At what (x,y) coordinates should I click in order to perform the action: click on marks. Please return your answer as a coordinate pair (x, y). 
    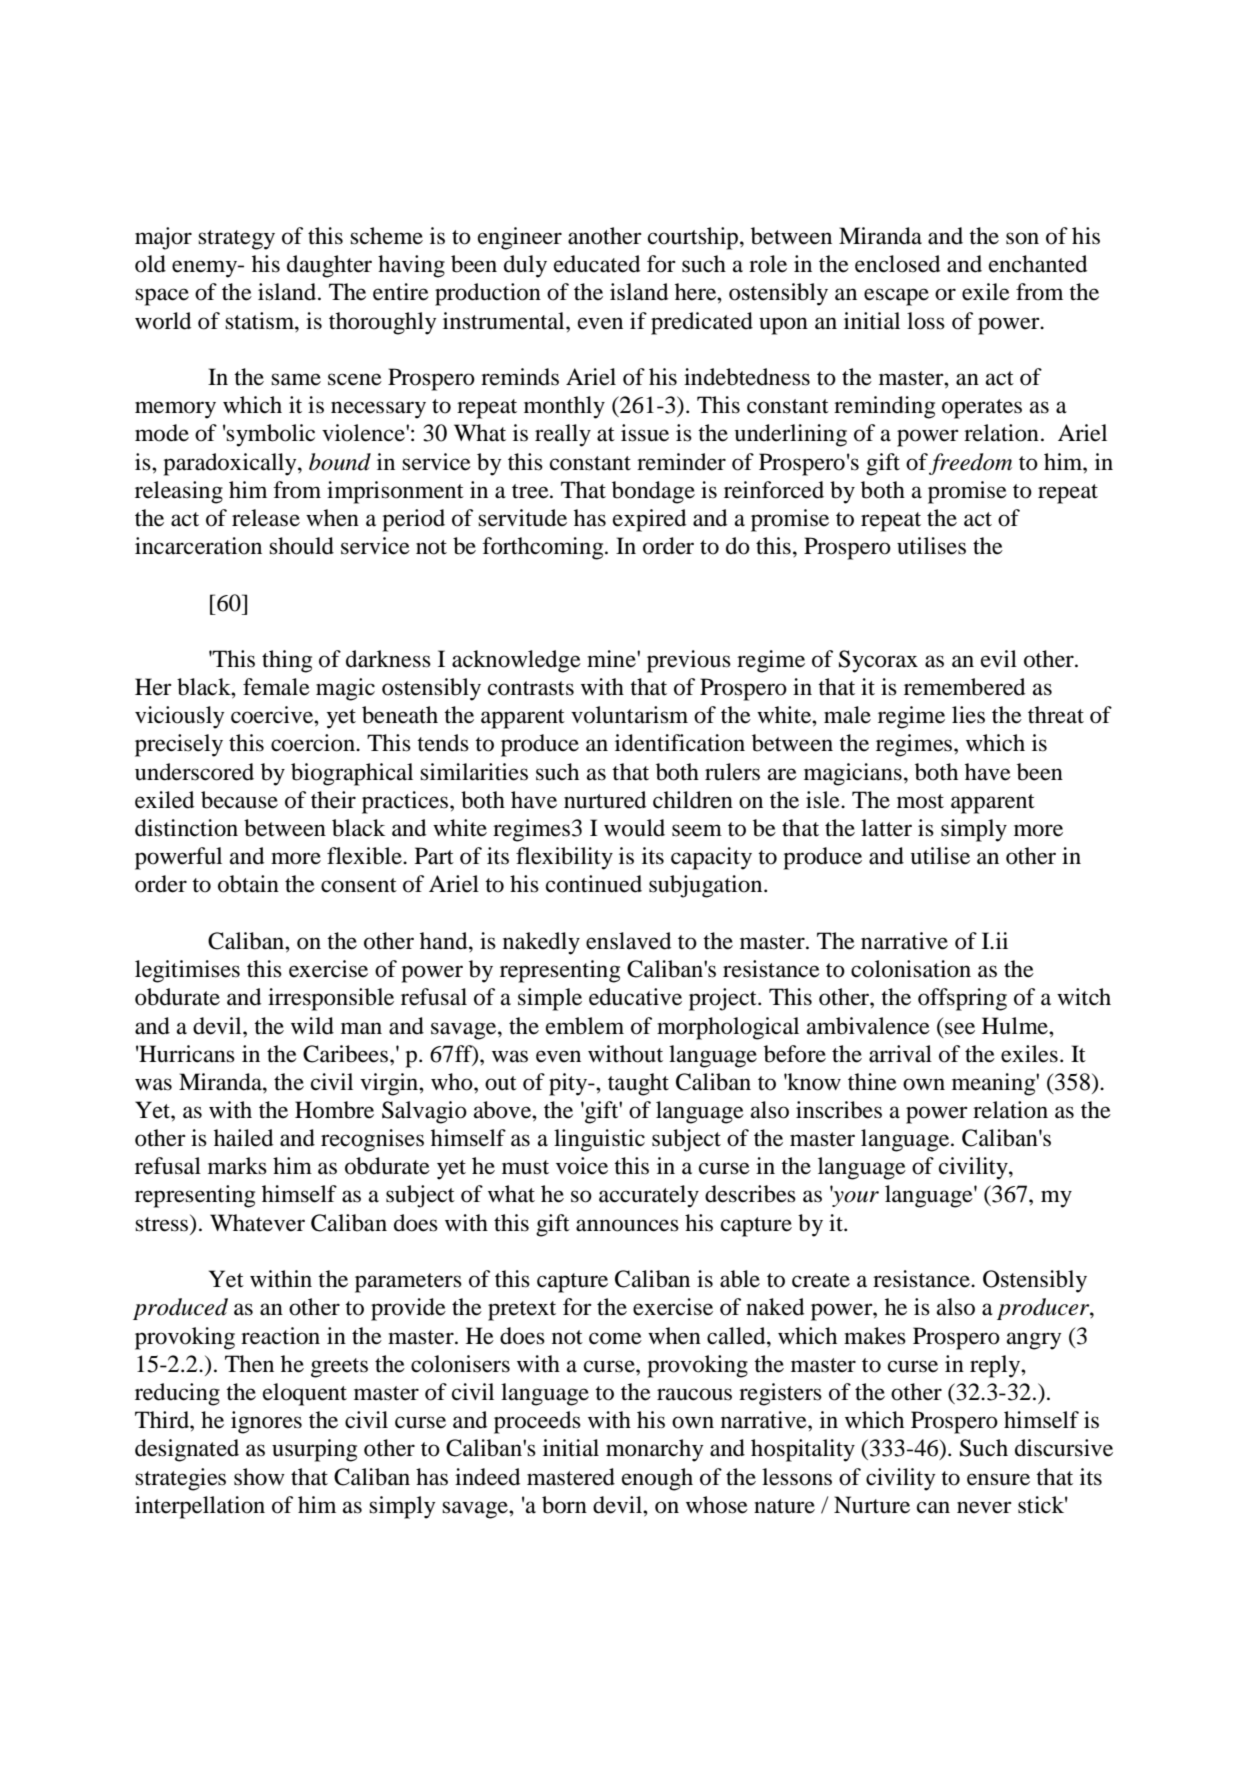
    Looking at the image, I should click on (237, 1166).
